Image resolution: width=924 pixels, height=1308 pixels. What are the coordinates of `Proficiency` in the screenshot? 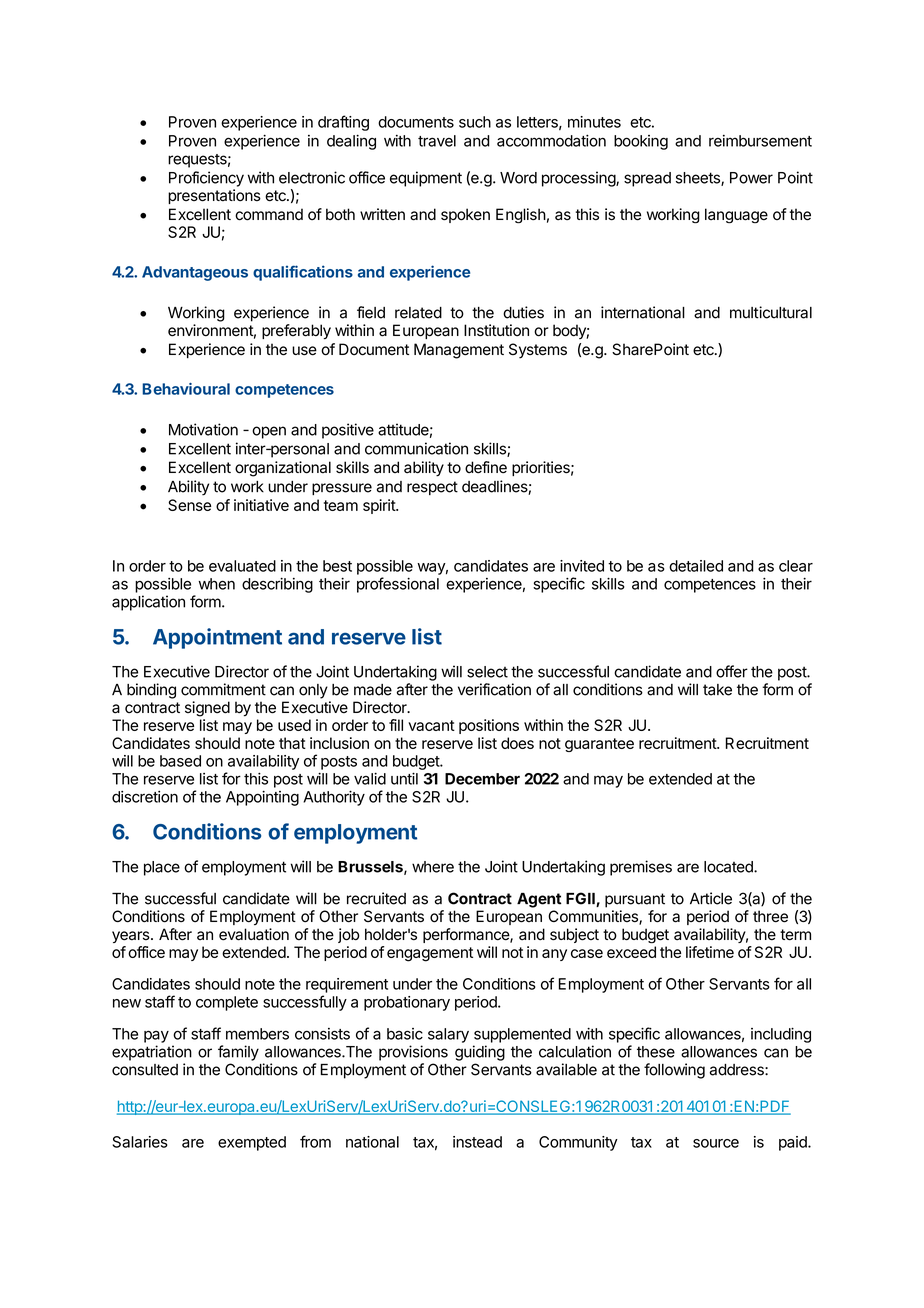 It's located at (206, 179).
